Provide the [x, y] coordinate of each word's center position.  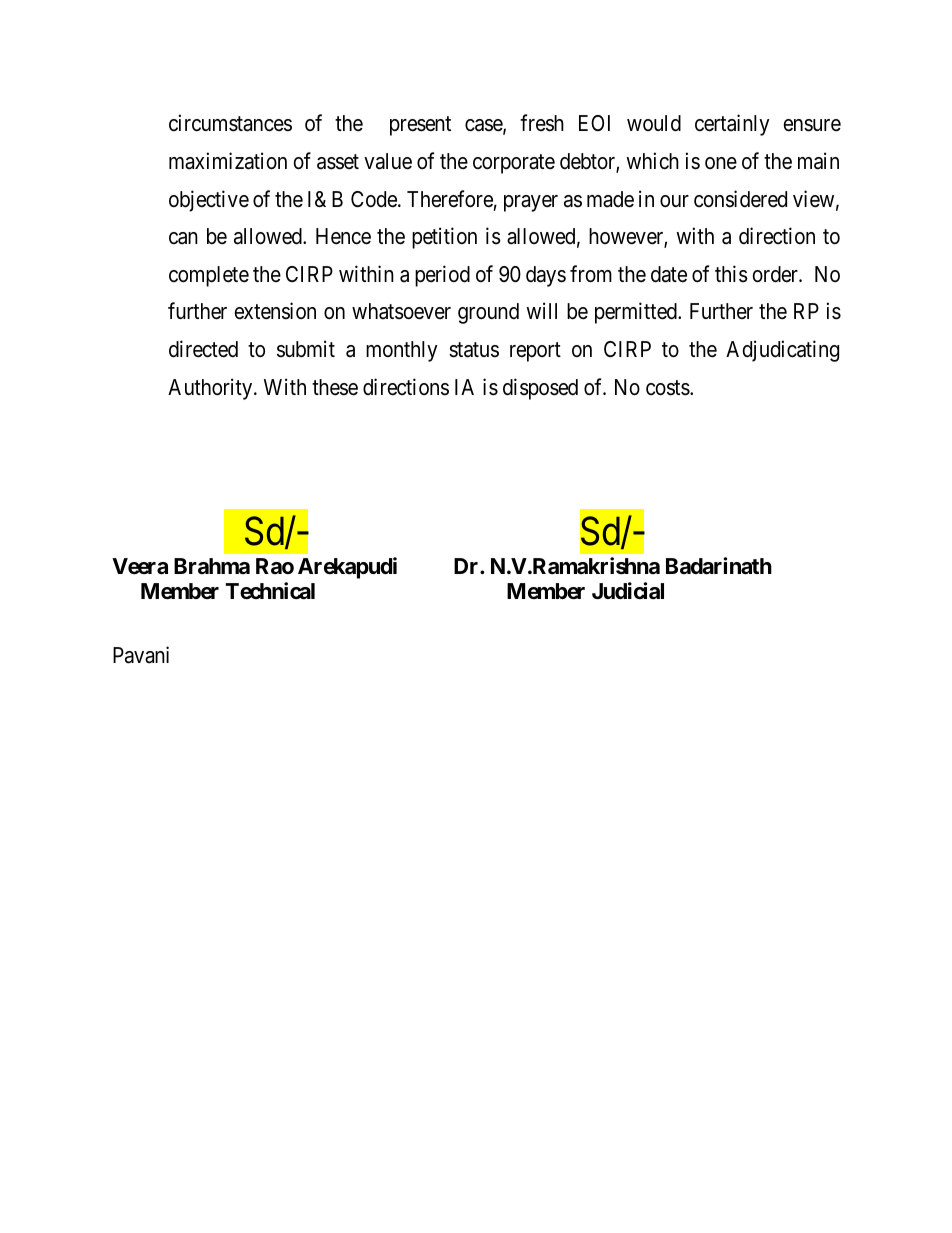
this [731, 274]
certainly [732, 125]
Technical [270, 591]
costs [668, 388]
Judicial [628, 591]
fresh [542, 123]
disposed [540, 389]
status [474, 350]
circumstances [230, 123]
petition [444, 238]
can [183, 238]
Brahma [212, 566]
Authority [211, 389]
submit [306, 349]
